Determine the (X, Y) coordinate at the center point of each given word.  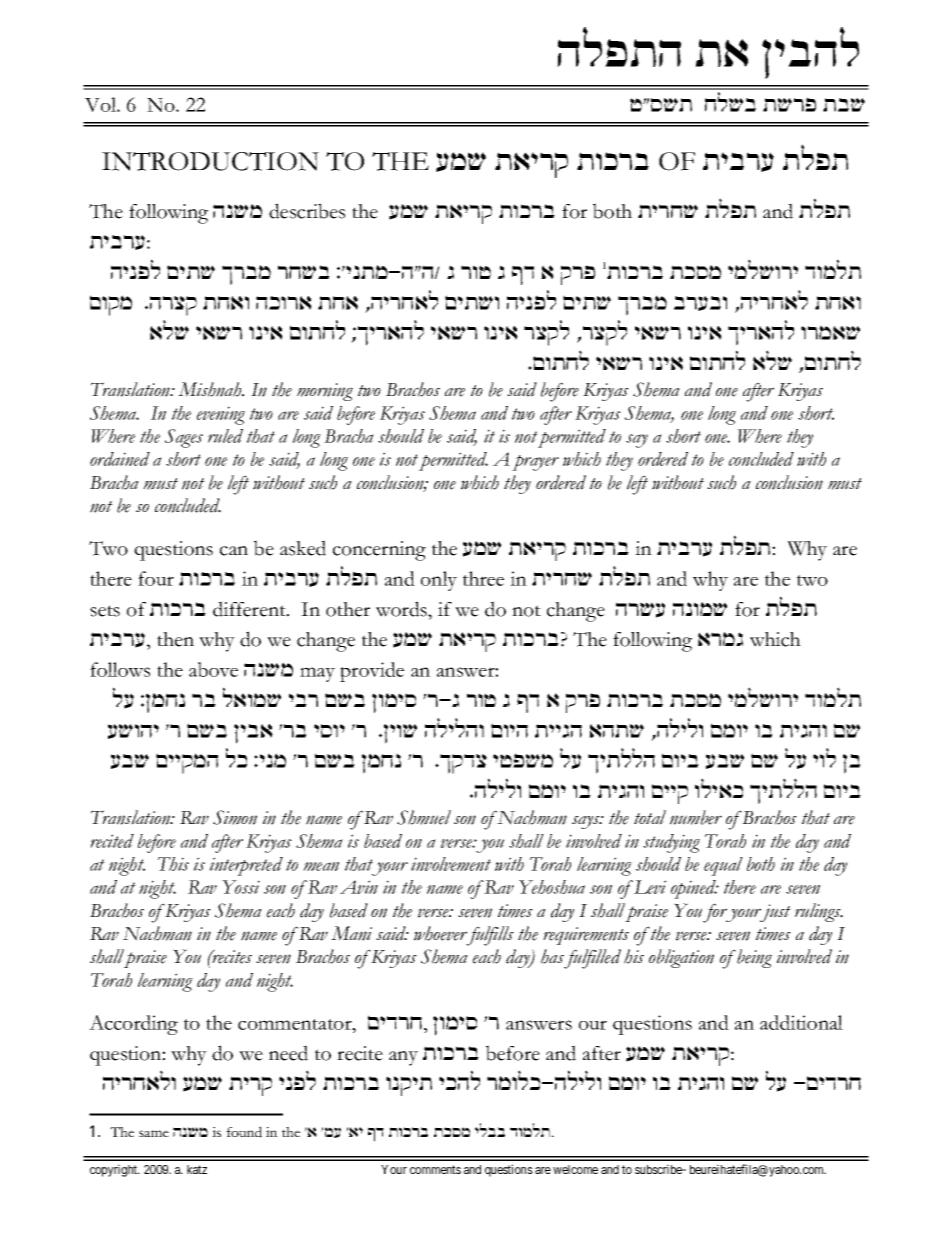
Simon (235, 817)
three (483, 578)
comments (435, 1169)
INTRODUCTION (210, 161)
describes (307, 211)
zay (844, 105)
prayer (535, 463)
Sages (184, 438)
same (154, 1133)
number (696, 817)
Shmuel (424, 817)
